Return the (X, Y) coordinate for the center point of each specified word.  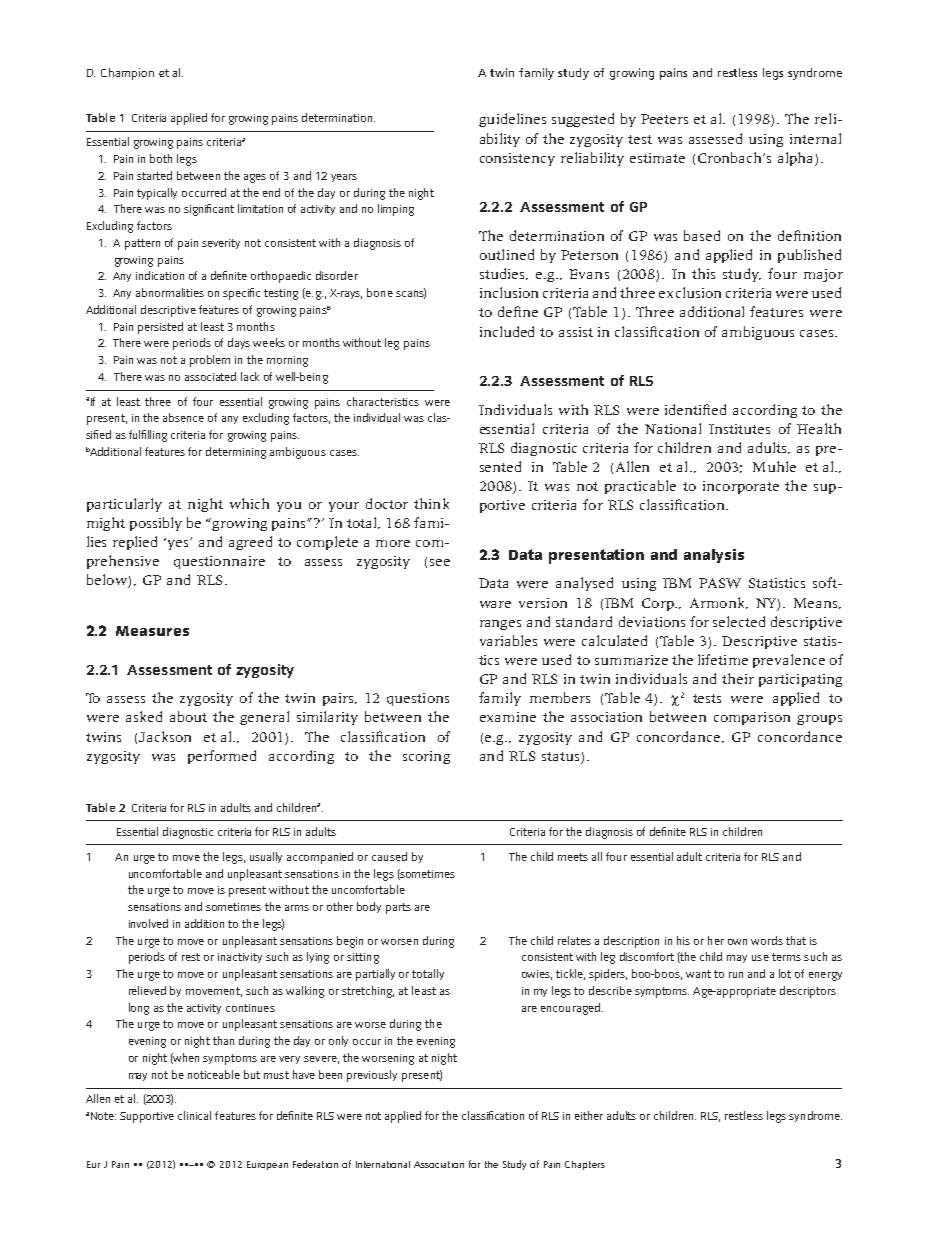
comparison (752, 718)
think (431, 503)
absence (183, 417)
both (161, 158)
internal (815, 138)
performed (222, 757)
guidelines (512, 120)
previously (372, 1076)
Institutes (739, 429)
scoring (426, 757)
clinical (194, 1115)
